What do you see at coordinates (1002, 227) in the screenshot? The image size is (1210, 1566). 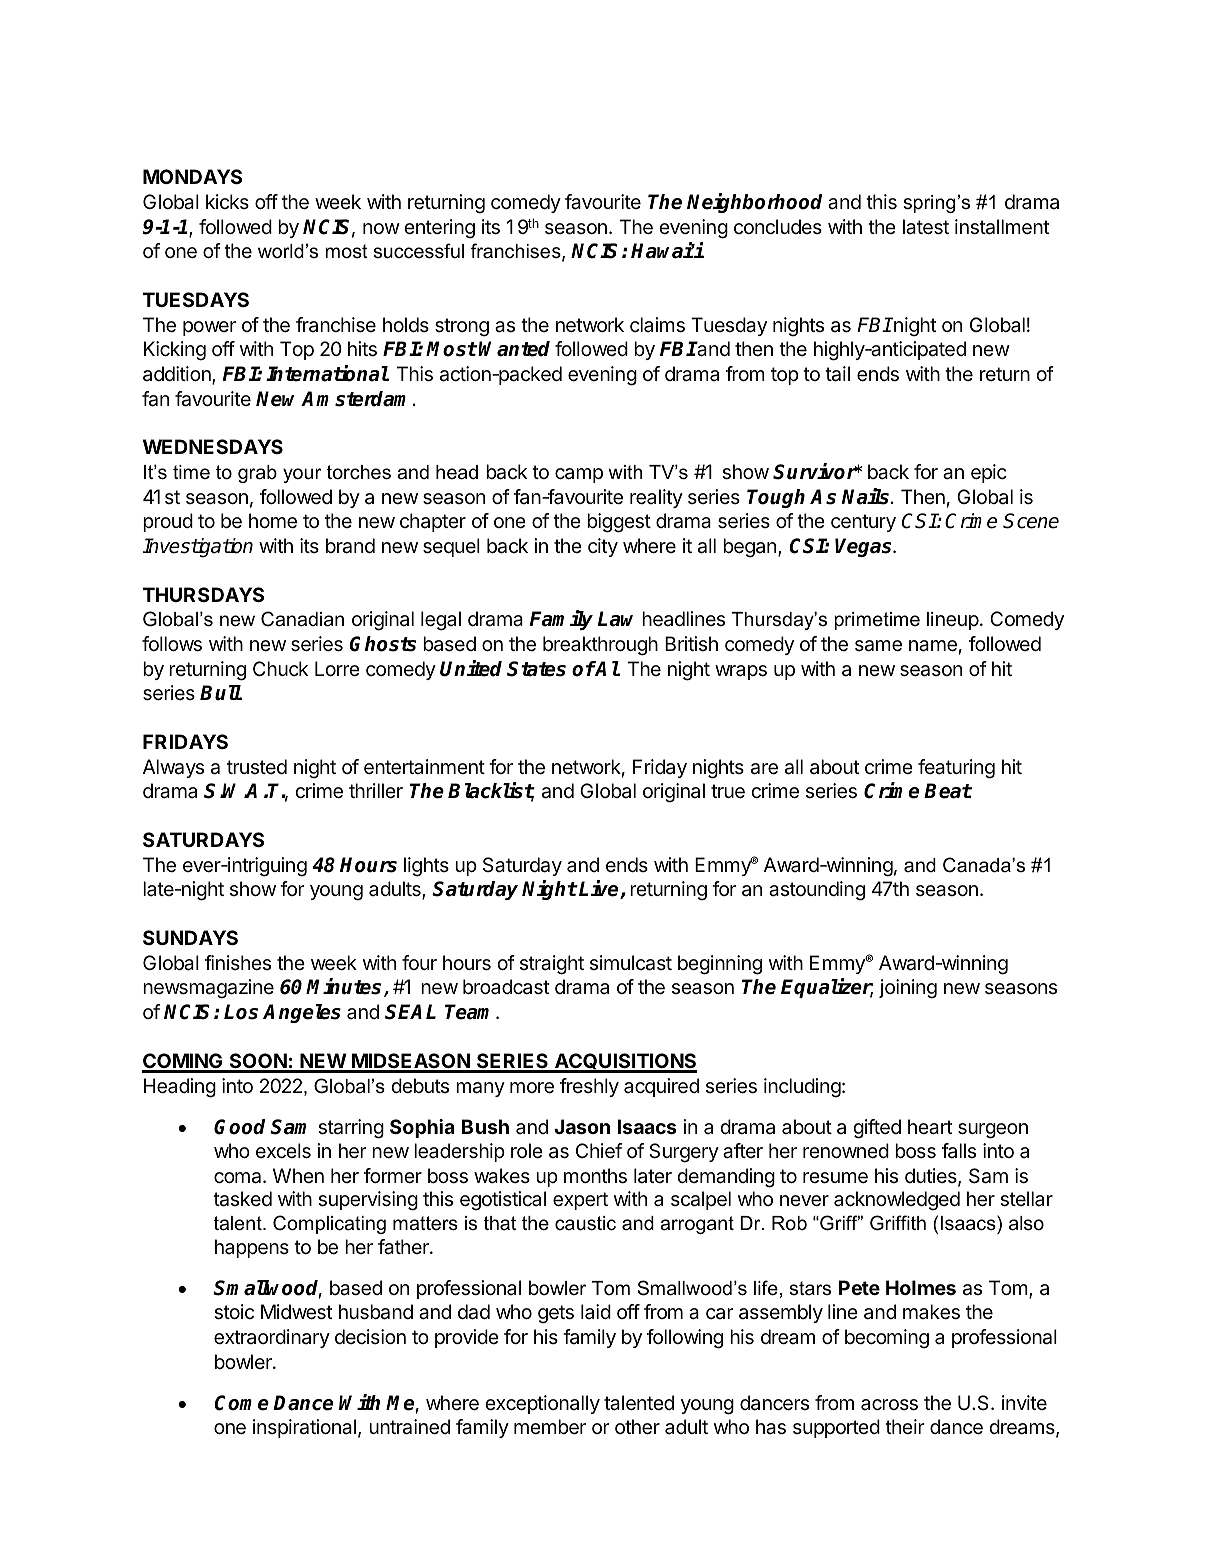 I see `installment` at bounding box center [1002, 227].
